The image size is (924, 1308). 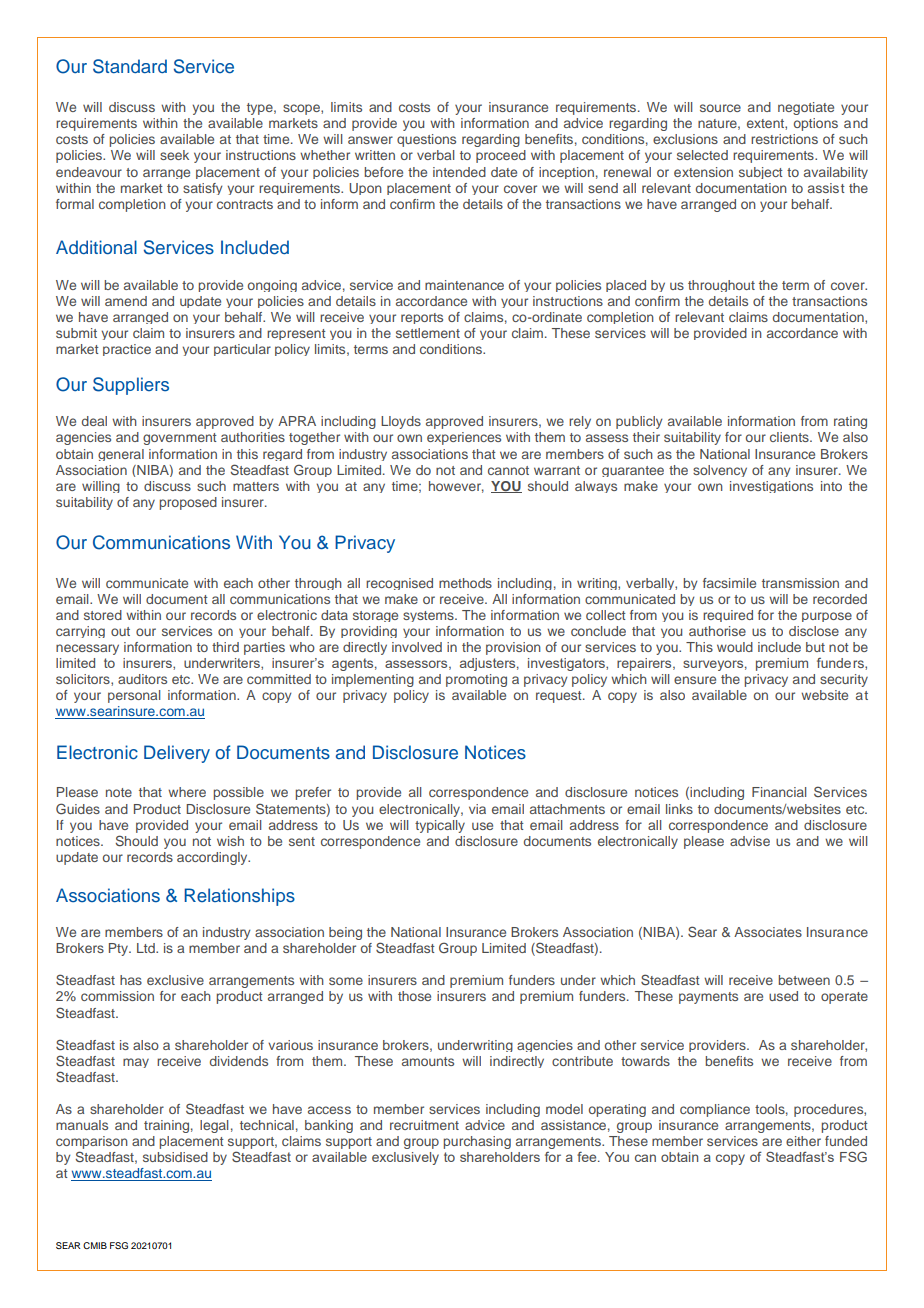 I want to click on systems, so click(x=429, y=616).
